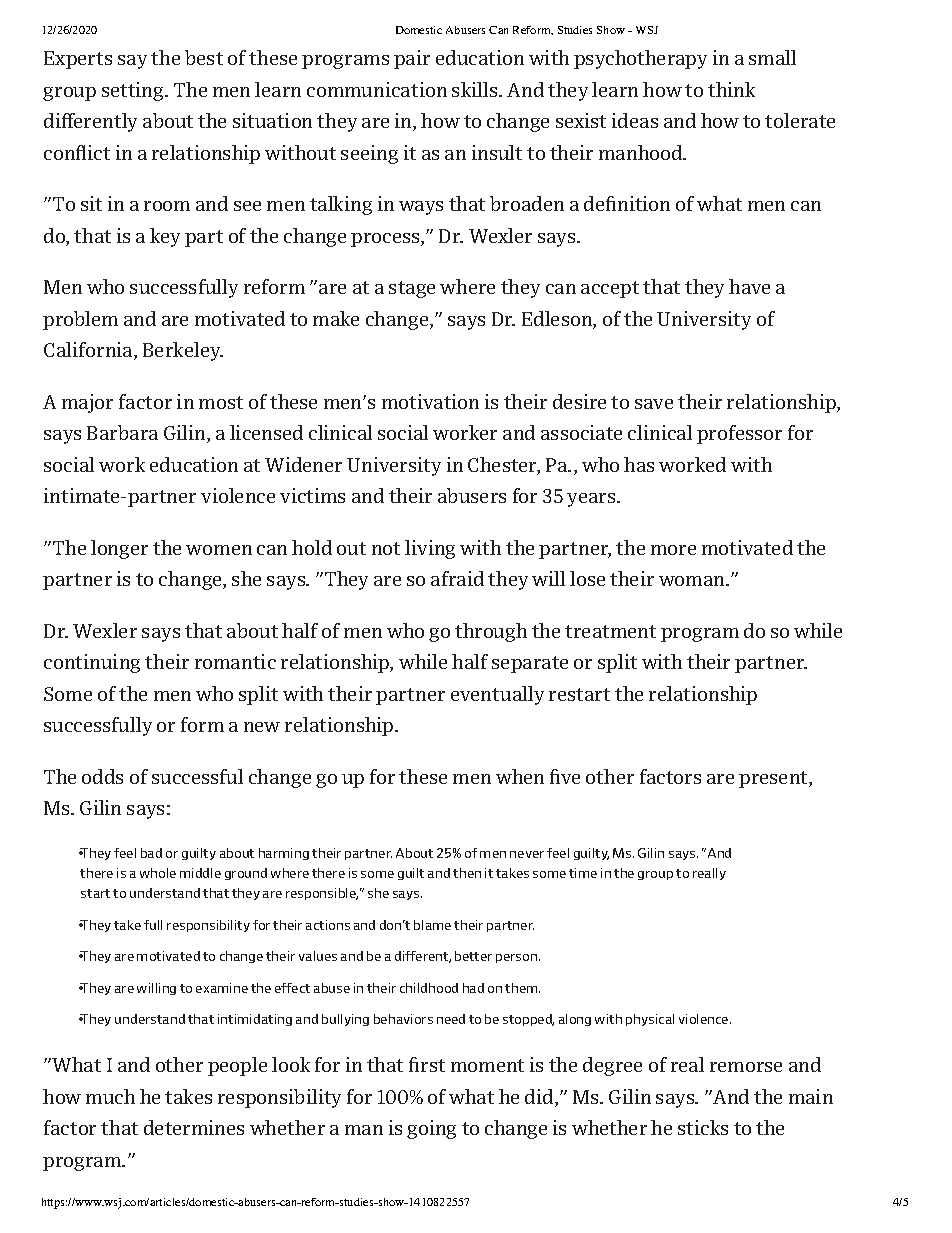 This document has height=1233, width=952. I want to click on skills, so click(476, 89).
